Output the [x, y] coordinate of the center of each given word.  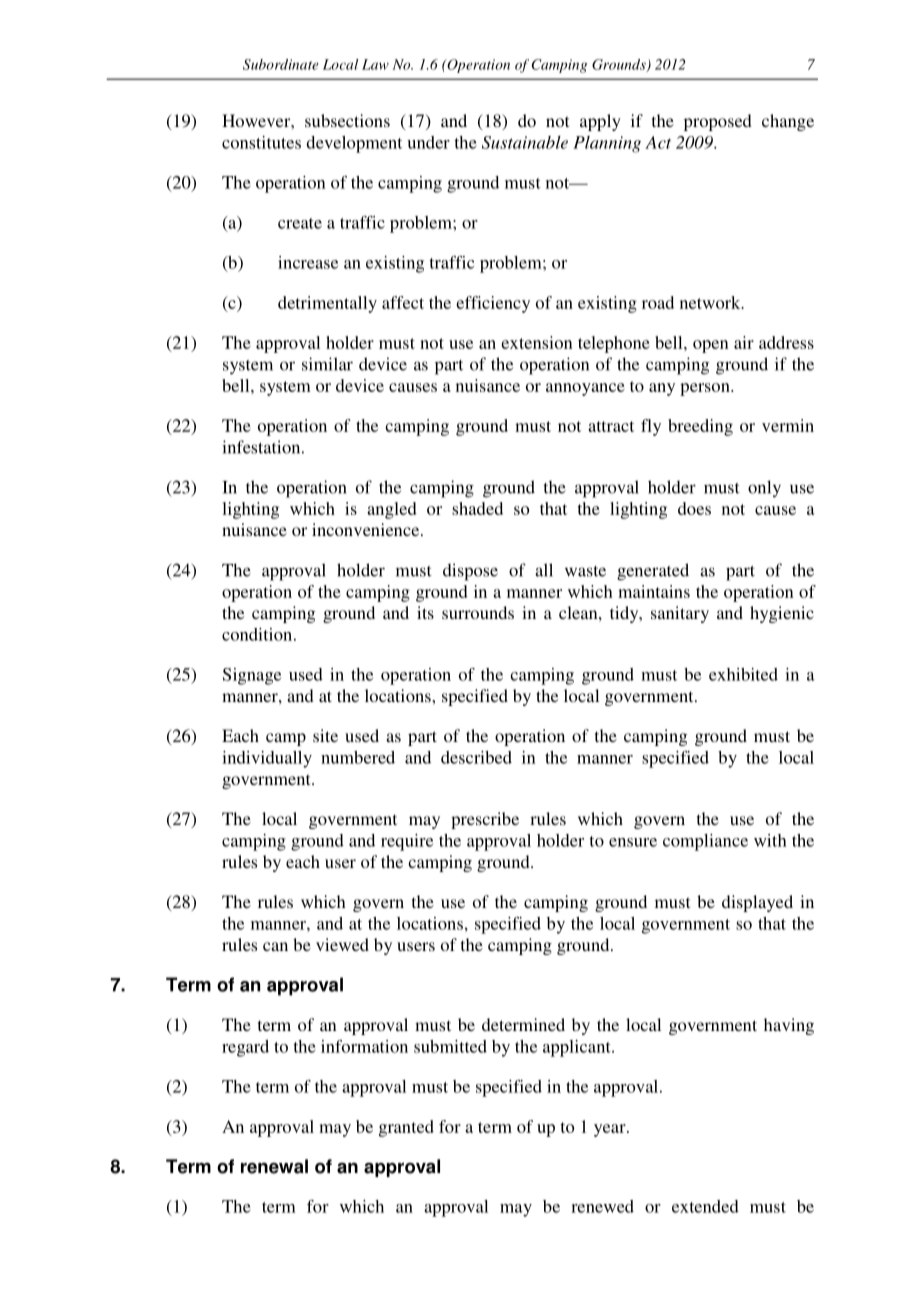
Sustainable [525, 142]
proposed [718, 122]
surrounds [478, 612]
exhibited [743, 674]
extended [705, 1206]
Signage [252, 676]
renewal [274, 1166]
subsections [347, 120]
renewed [602, 1206]
